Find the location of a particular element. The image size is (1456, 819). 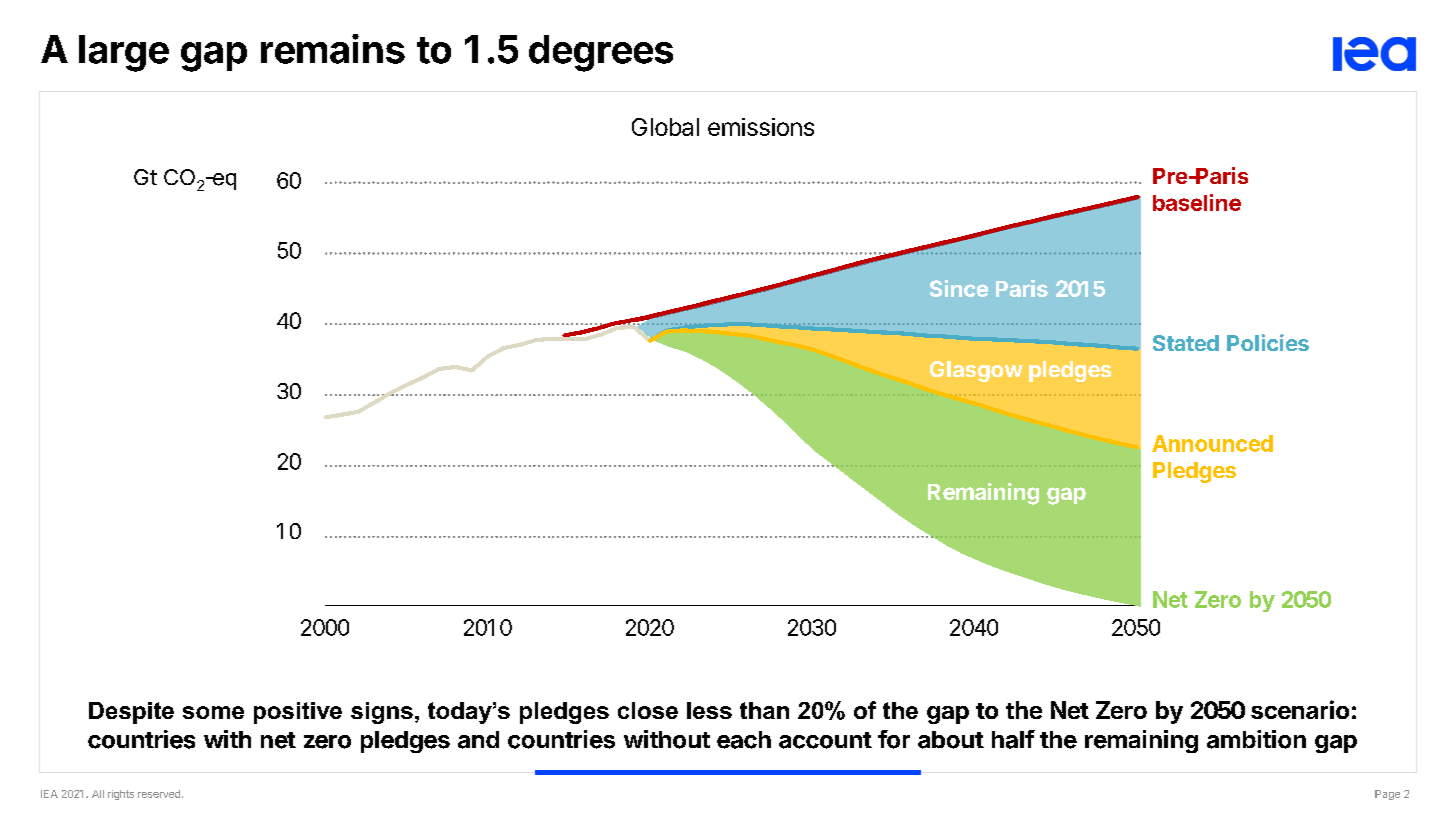

Glasgow is located at coordinates (976, 371).
